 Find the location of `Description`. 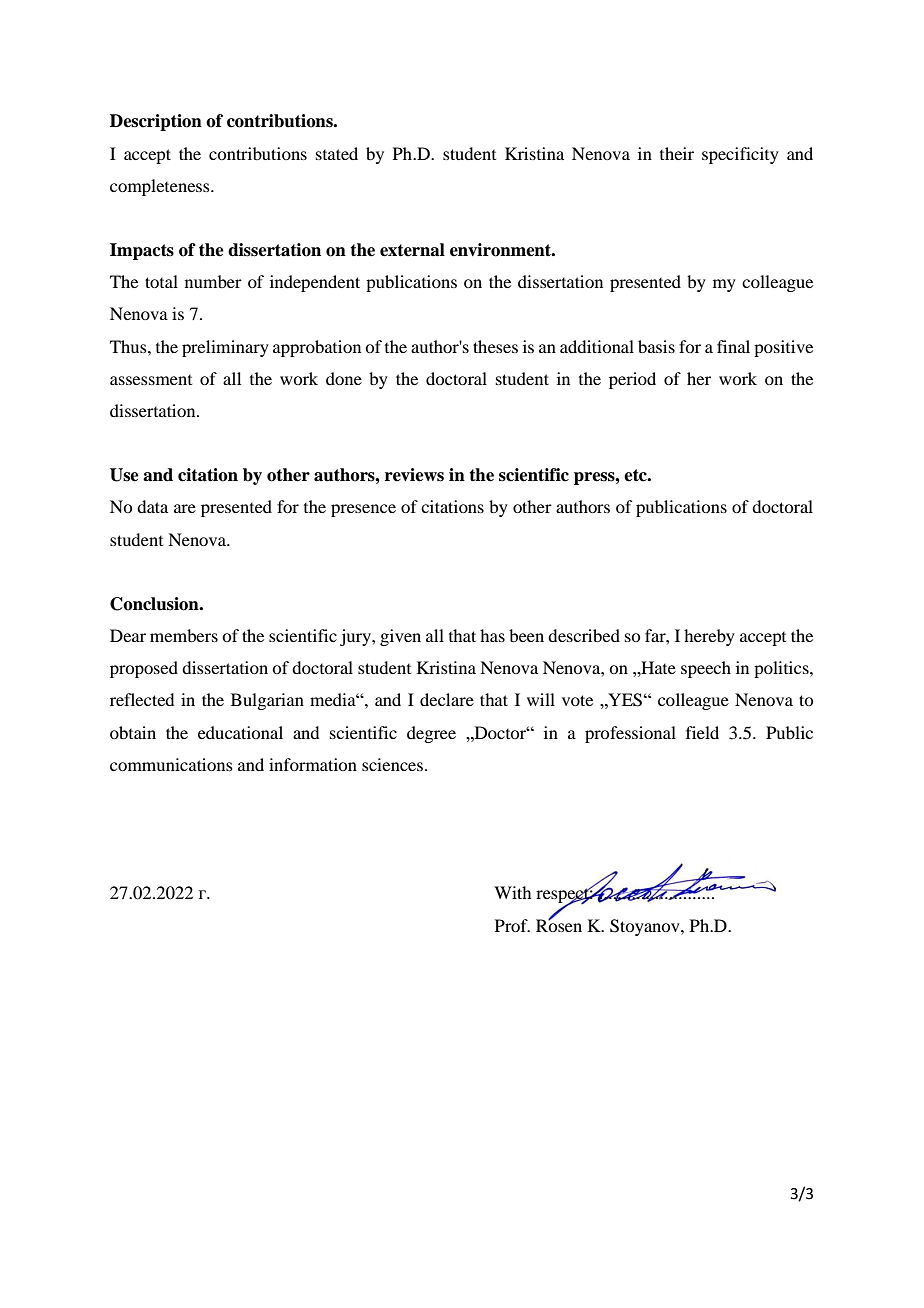

Description is located at coordinates (156, 122).
